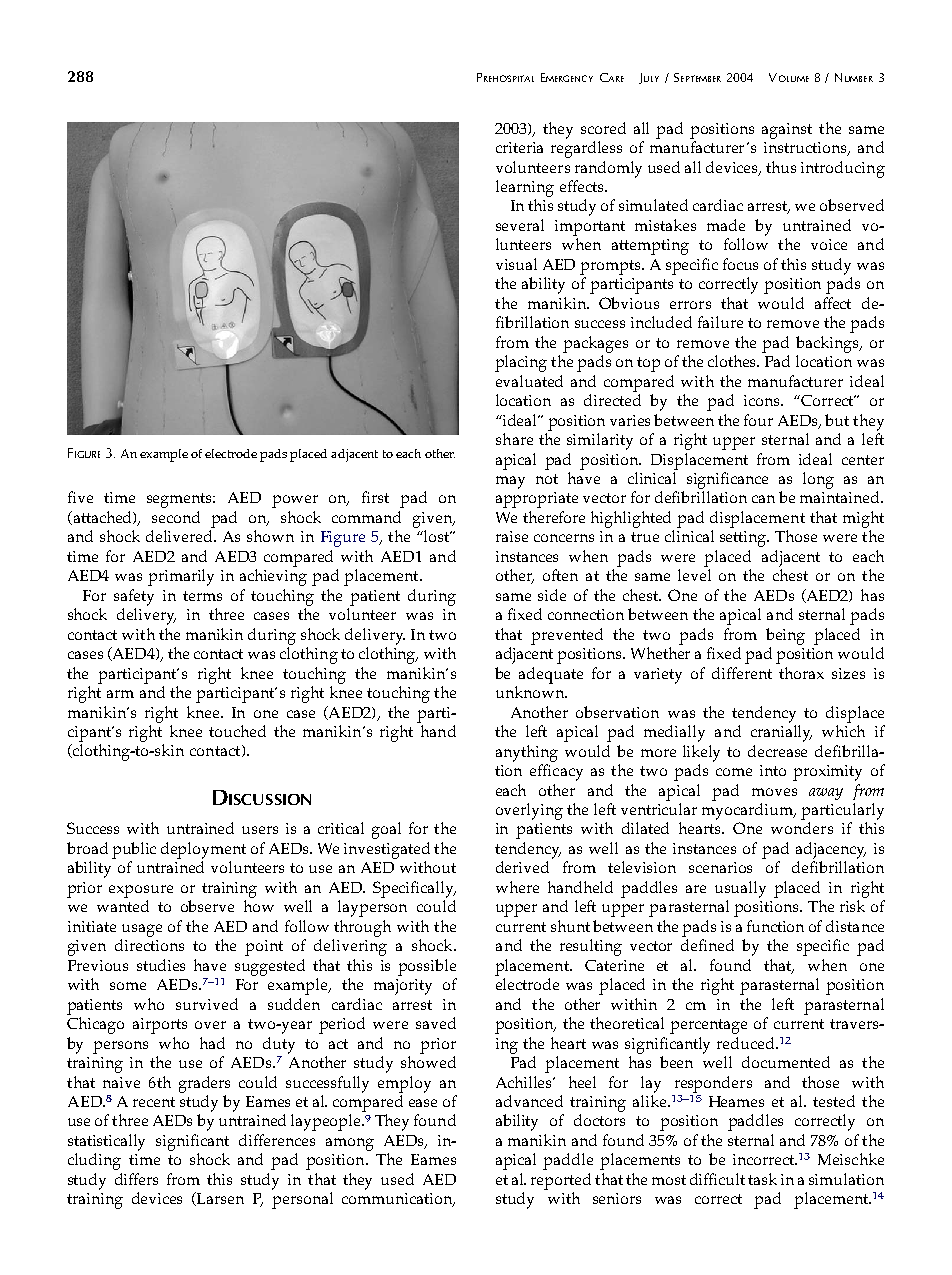 This screenshot has width=952, height=1275. I want to click on four, so click(758, 420).
